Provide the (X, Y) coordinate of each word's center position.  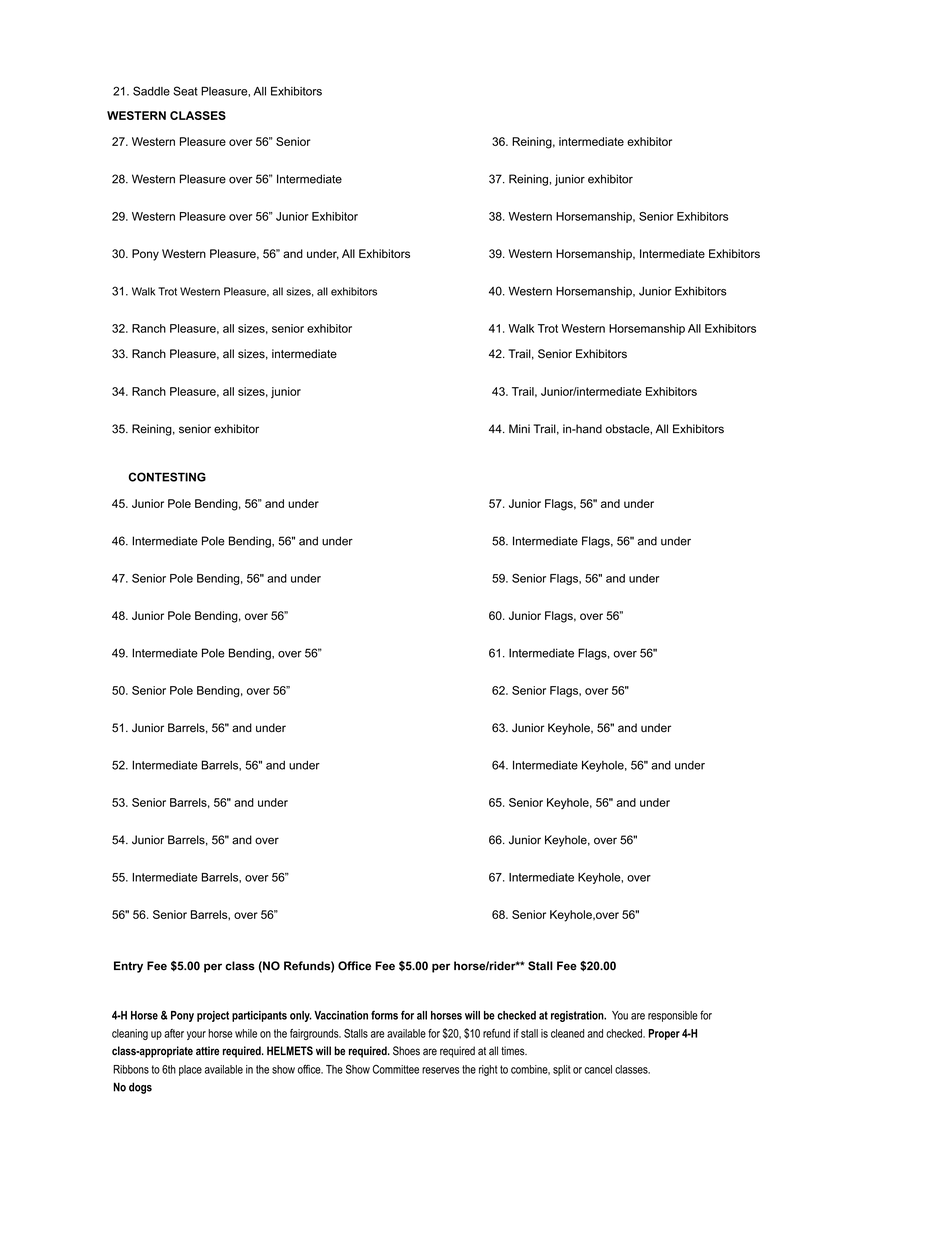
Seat (185, 91)
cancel (598, 1069)
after (174, 1033)
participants (259, 1016)
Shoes (406, 1051)
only (301, 1016)
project (213, 1016)
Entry (128, 967)
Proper (664, 1034)
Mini (519, 428)
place (190, 1070)
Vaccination (341, 1015)
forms (384, 1015)
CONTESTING (167, 477)
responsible (673, 1016)
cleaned (567, 1033)
